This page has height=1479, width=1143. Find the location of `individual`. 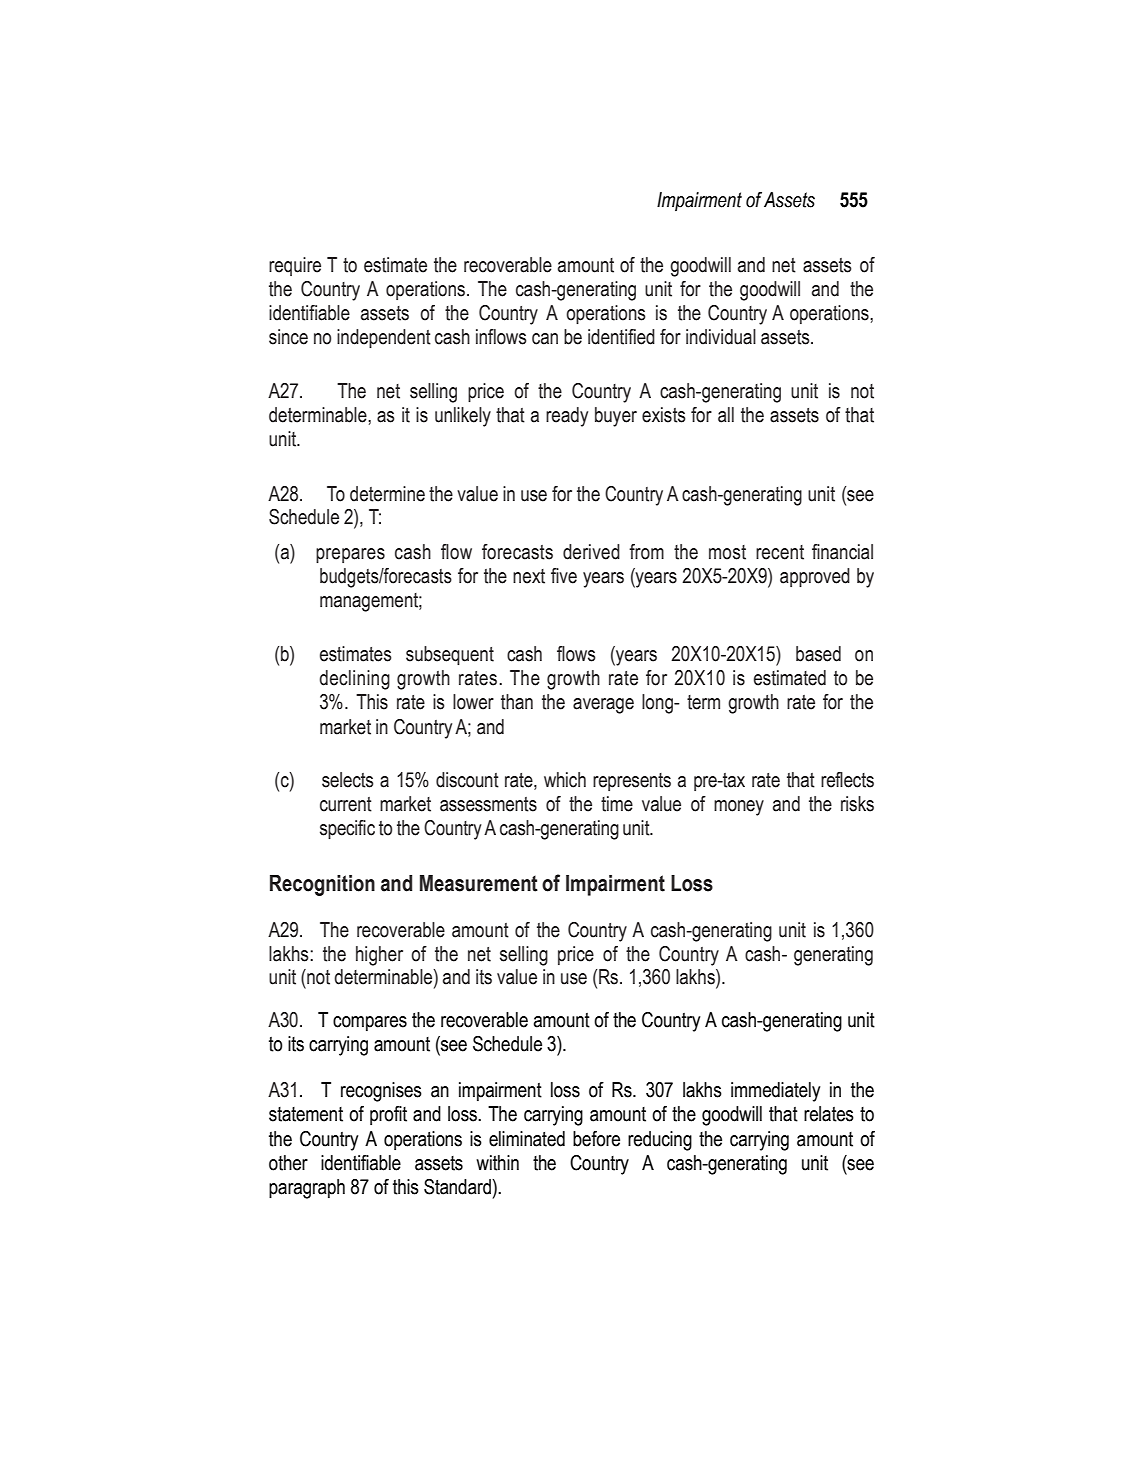

individual is located at coordinates (721, 337).
